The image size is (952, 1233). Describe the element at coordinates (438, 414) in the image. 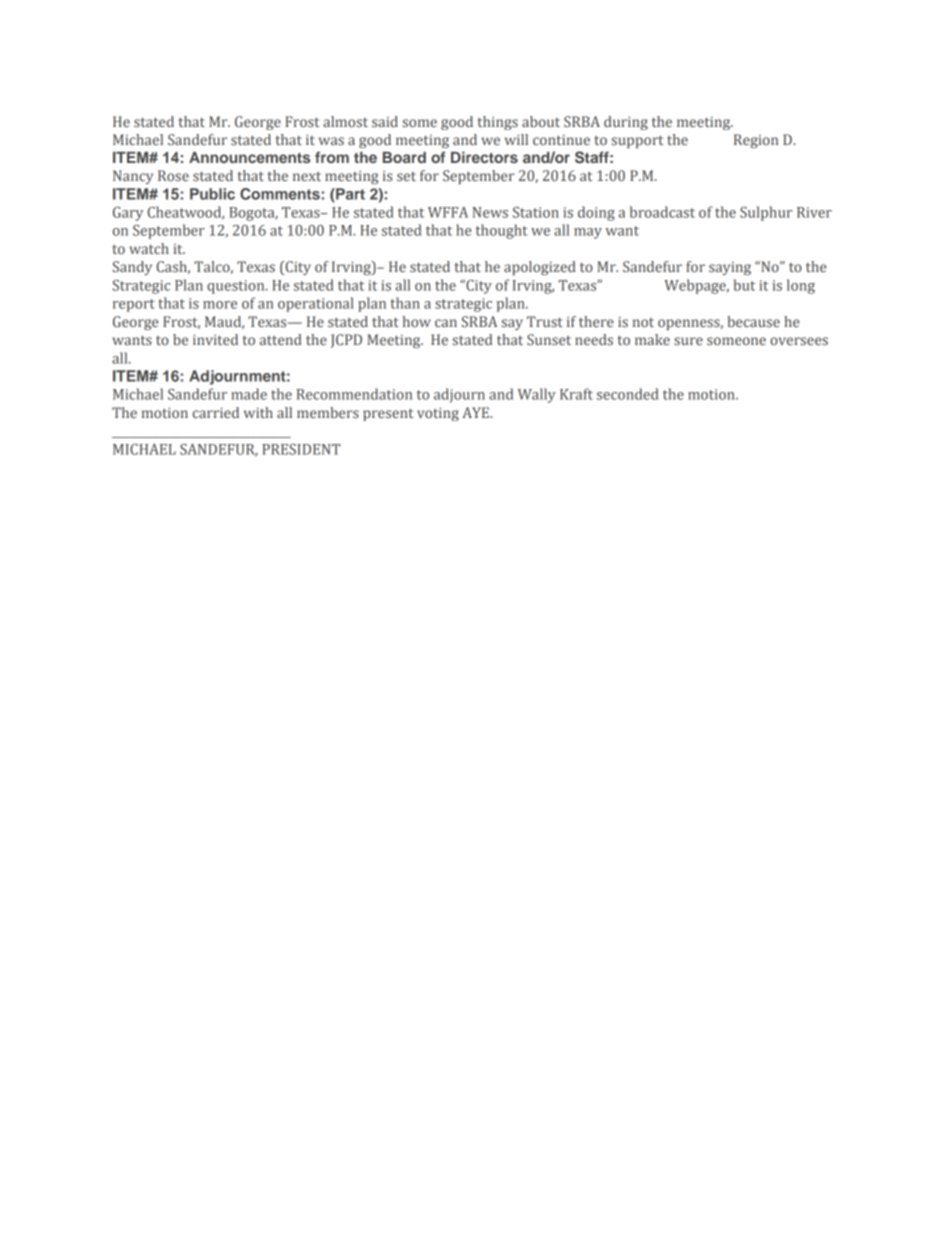

I see `voting` at that location.
